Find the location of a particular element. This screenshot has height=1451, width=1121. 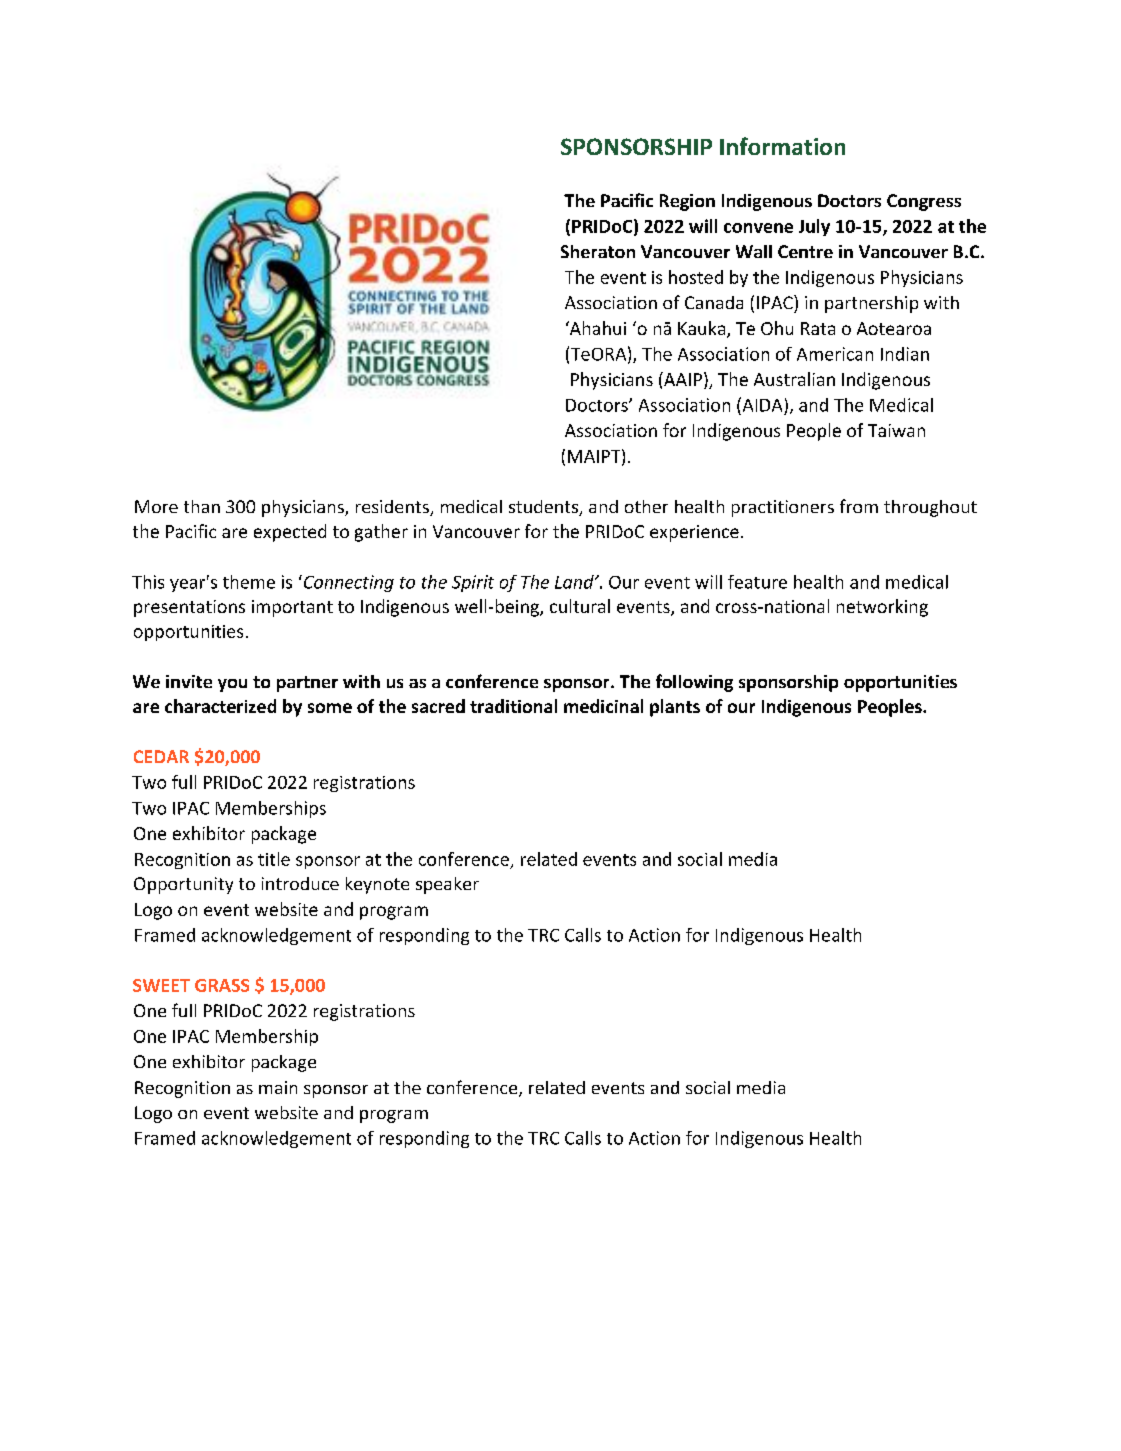

important is located at coordinates (292, 608).
